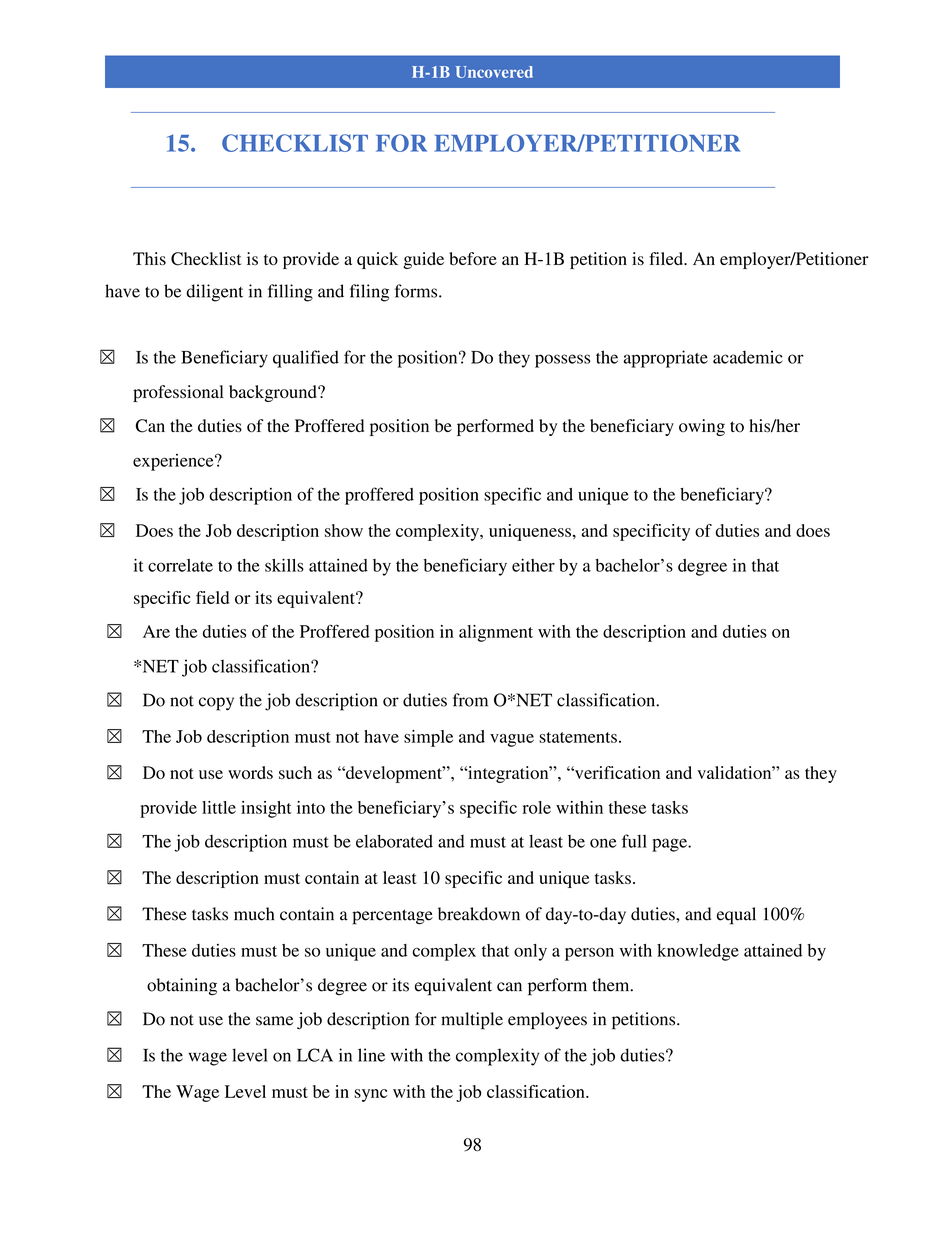  Describe the element at coordinates (394, 841) in the screenshot. I see `elaborated` at that location.
